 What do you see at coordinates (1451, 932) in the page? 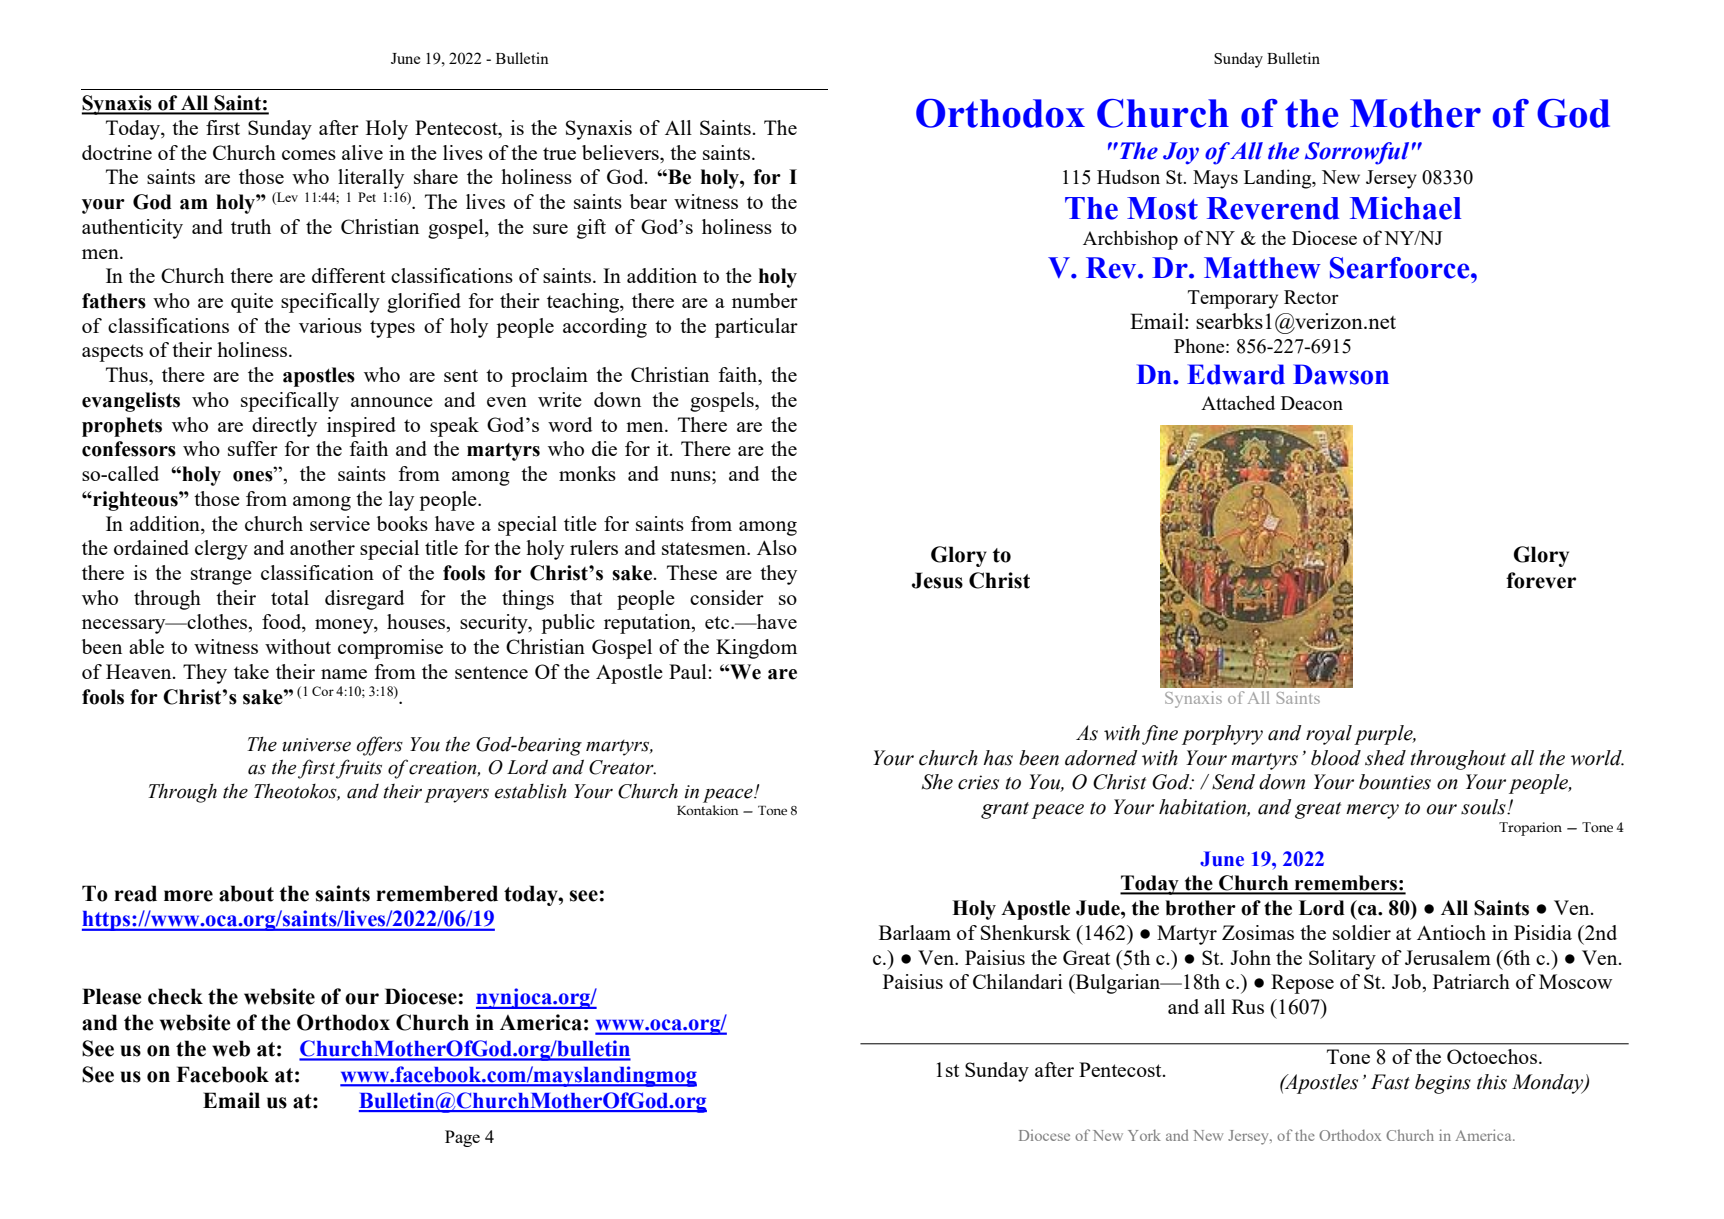
I see `Antioch` at bounding box center [1451, 932].
